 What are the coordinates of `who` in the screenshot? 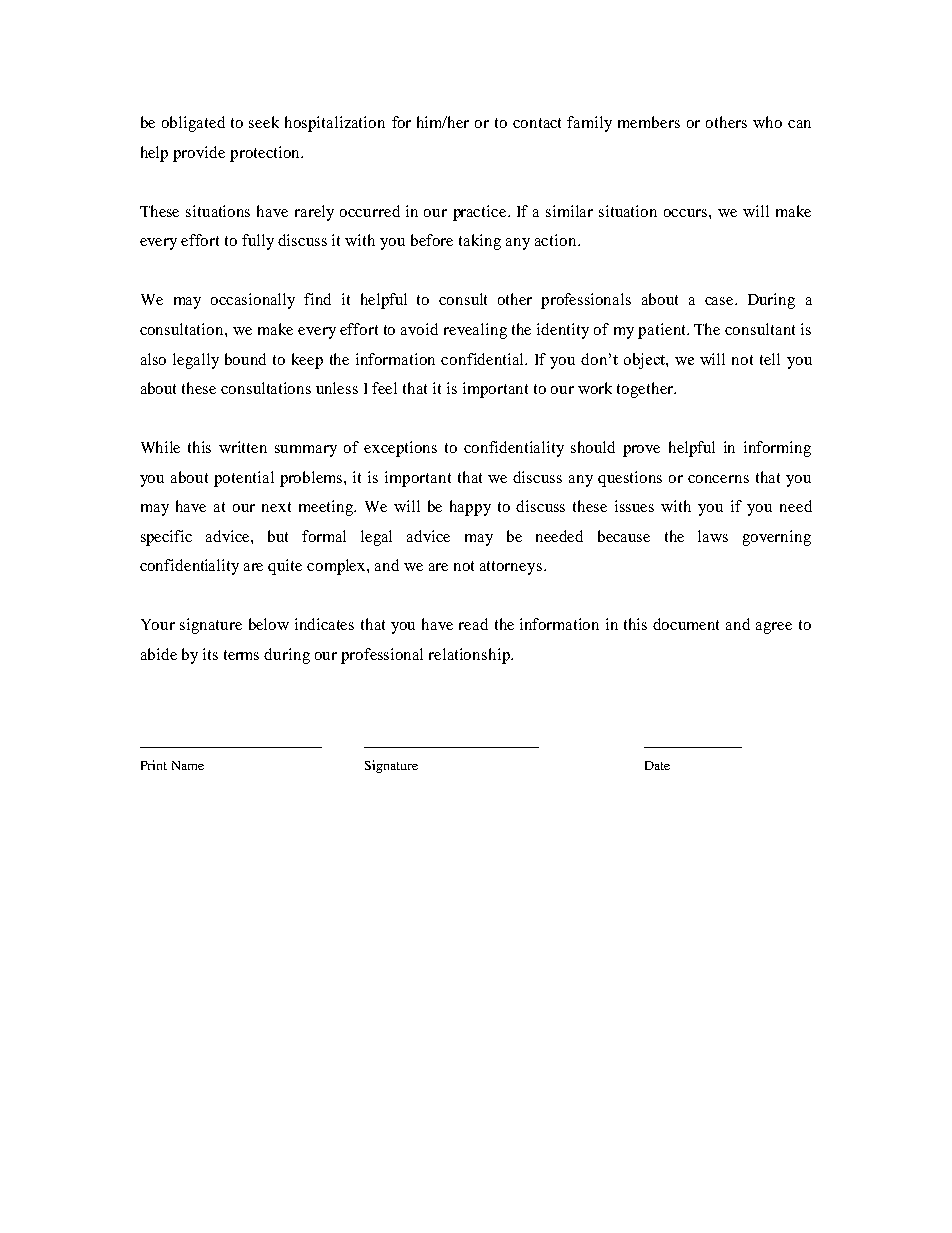 It's located at (767, 122).
